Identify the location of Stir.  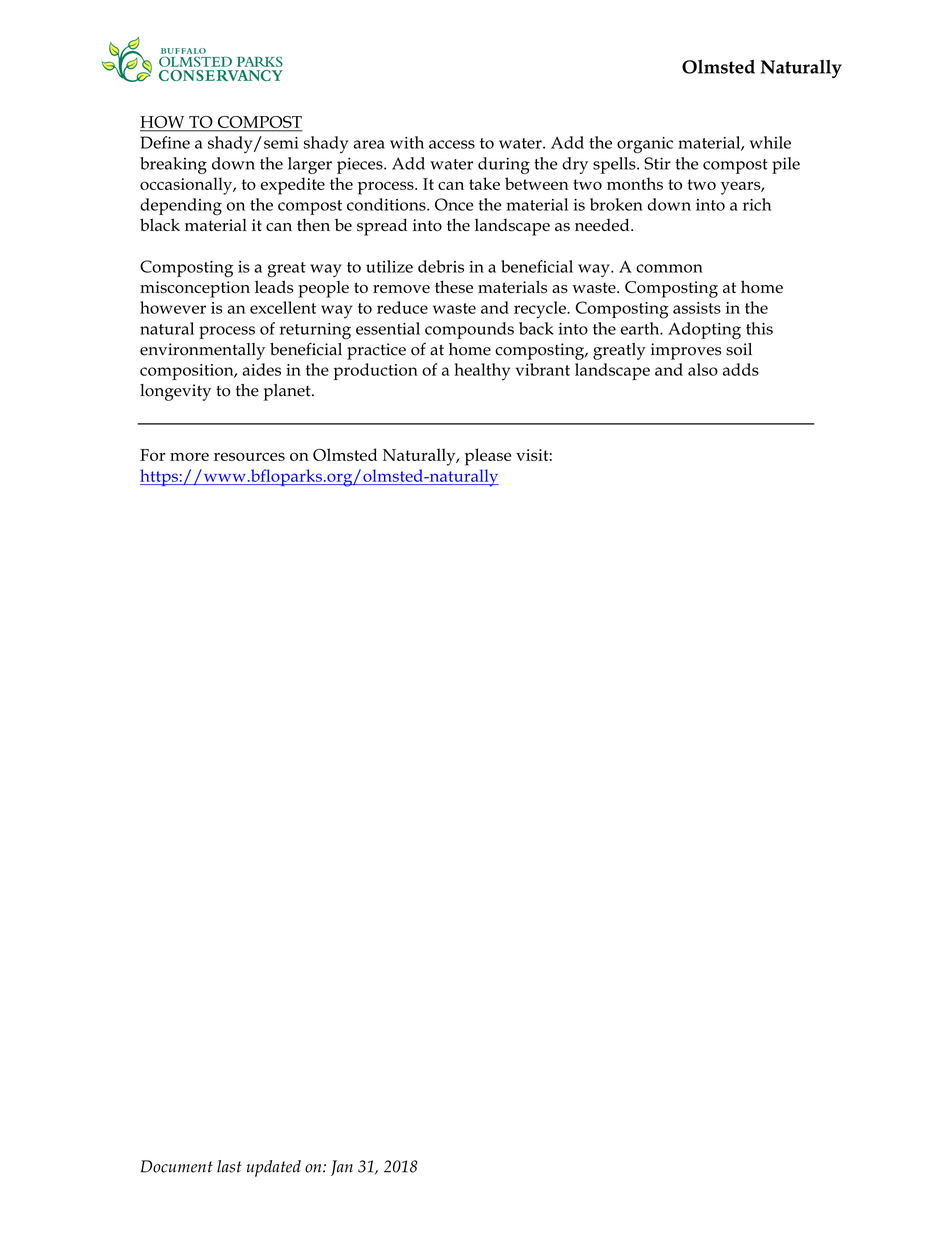
(657, 163).
